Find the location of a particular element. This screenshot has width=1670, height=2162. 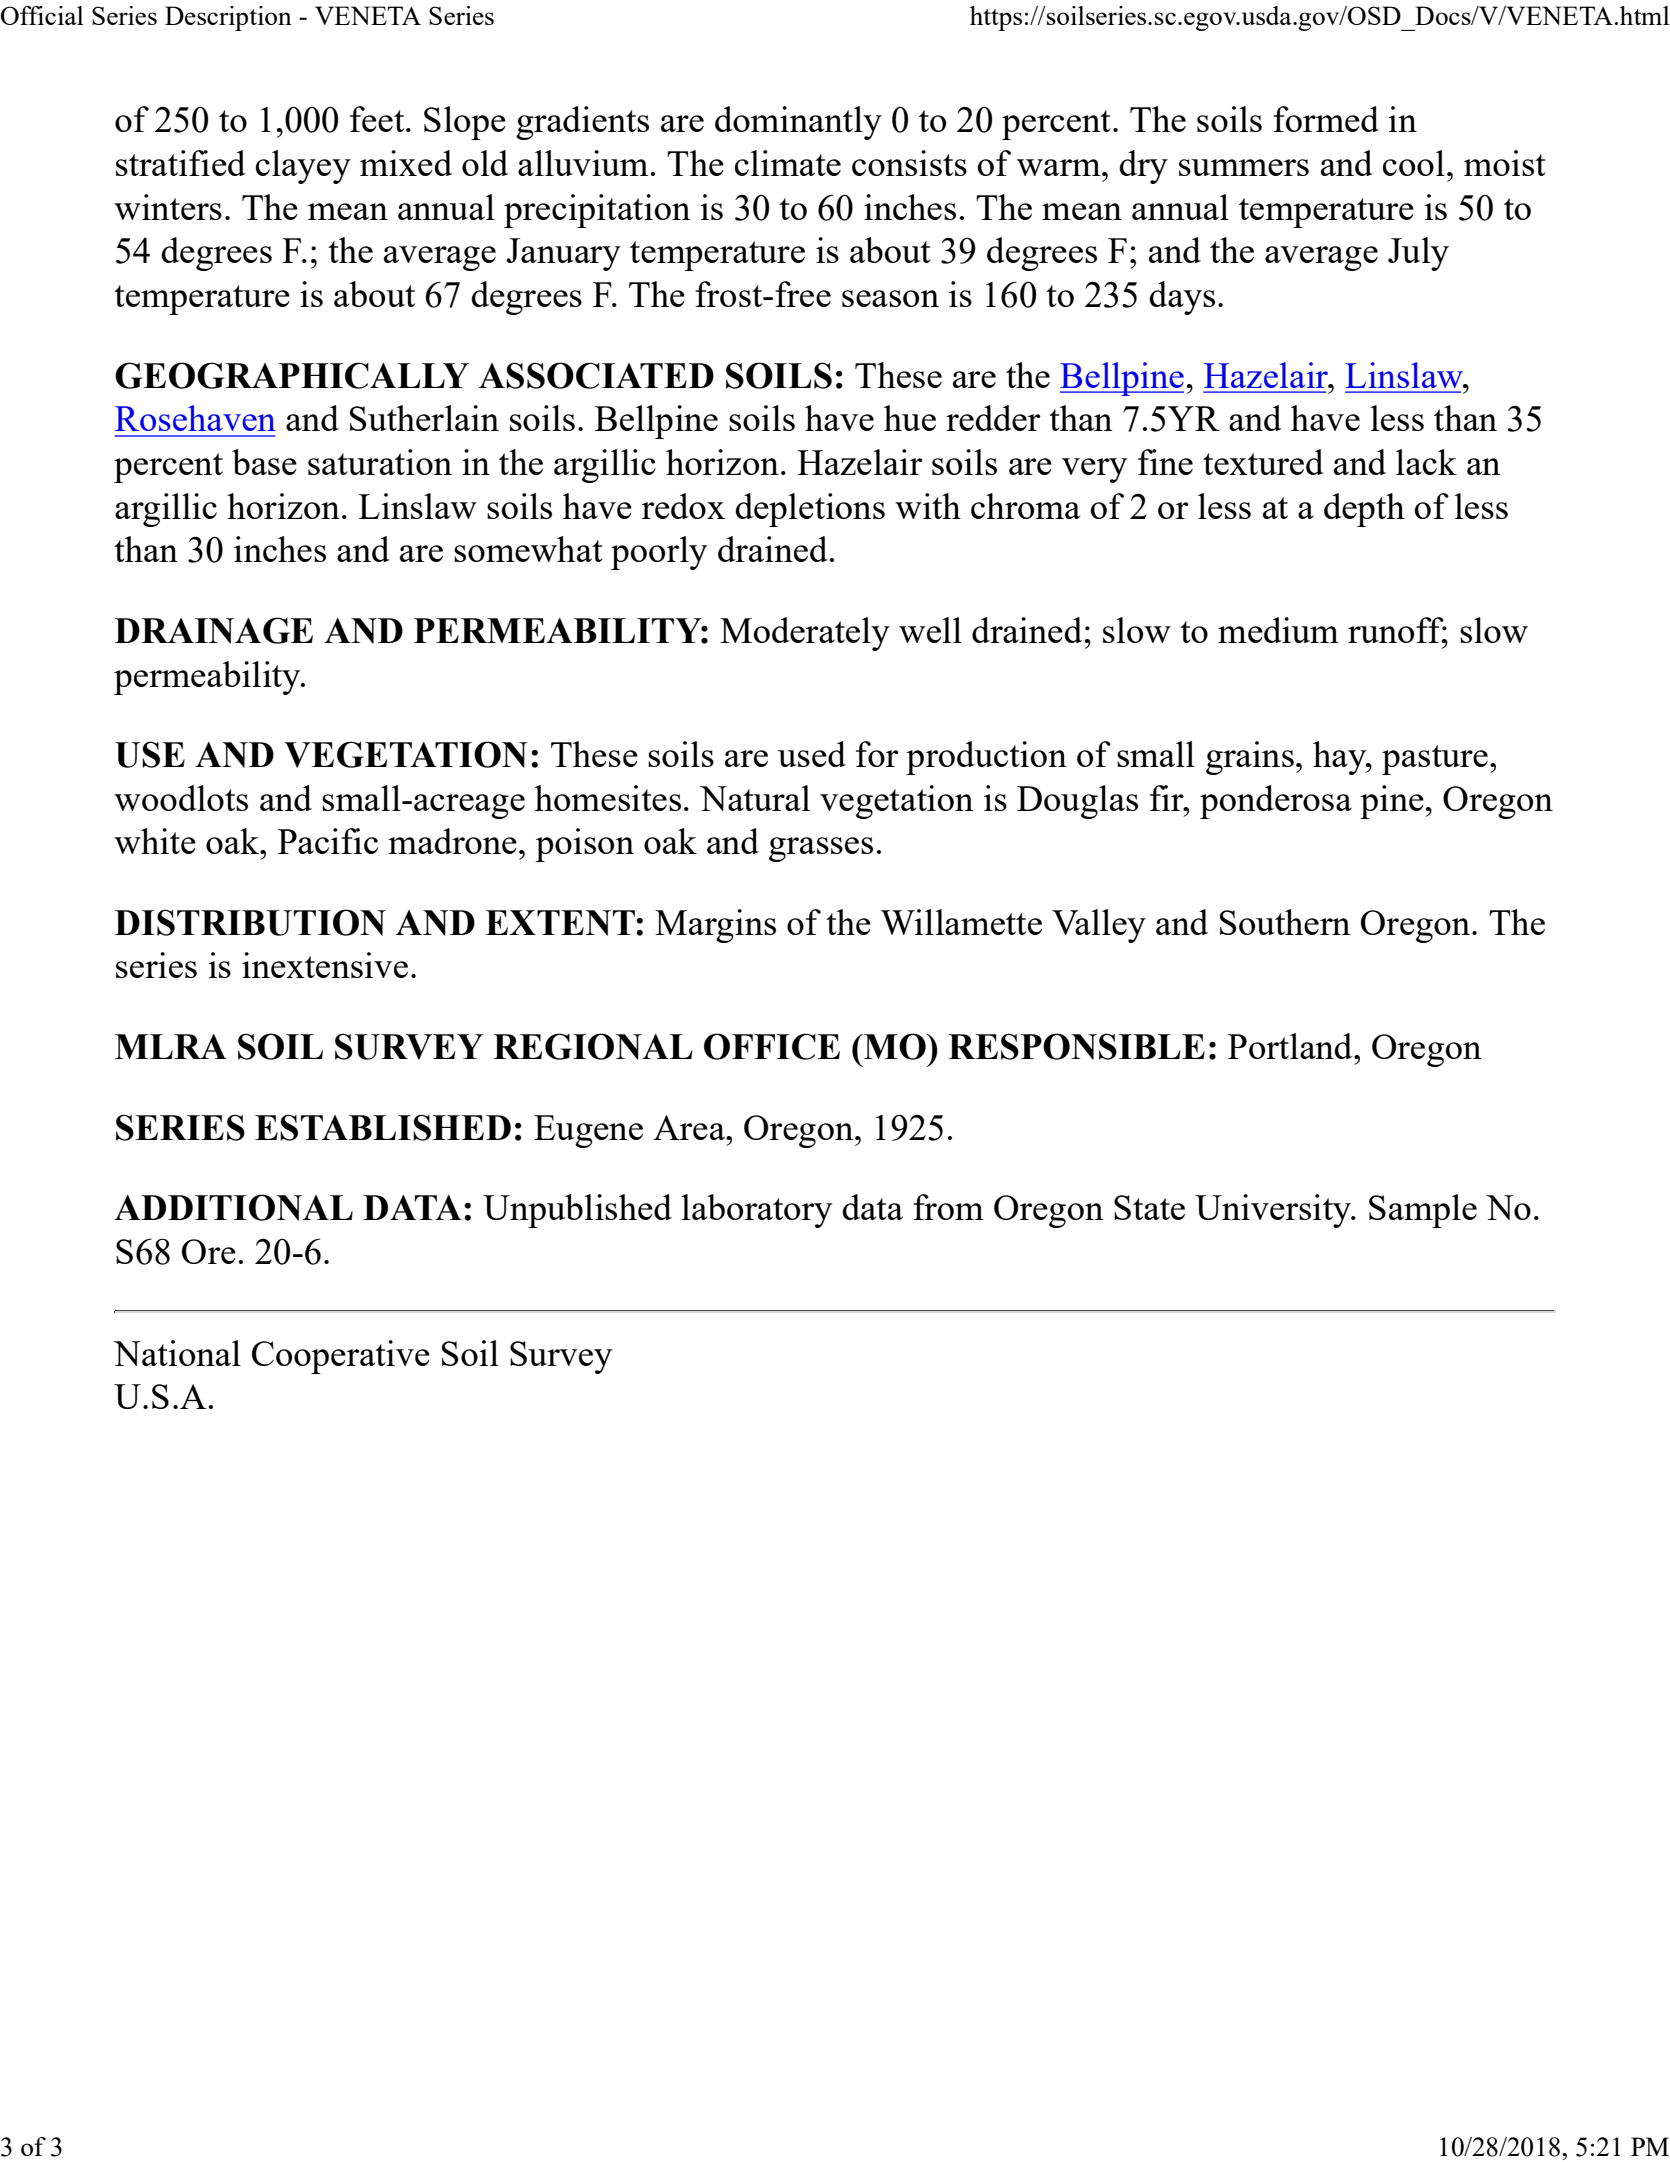

textured is located at coordinates (1263, 462).
